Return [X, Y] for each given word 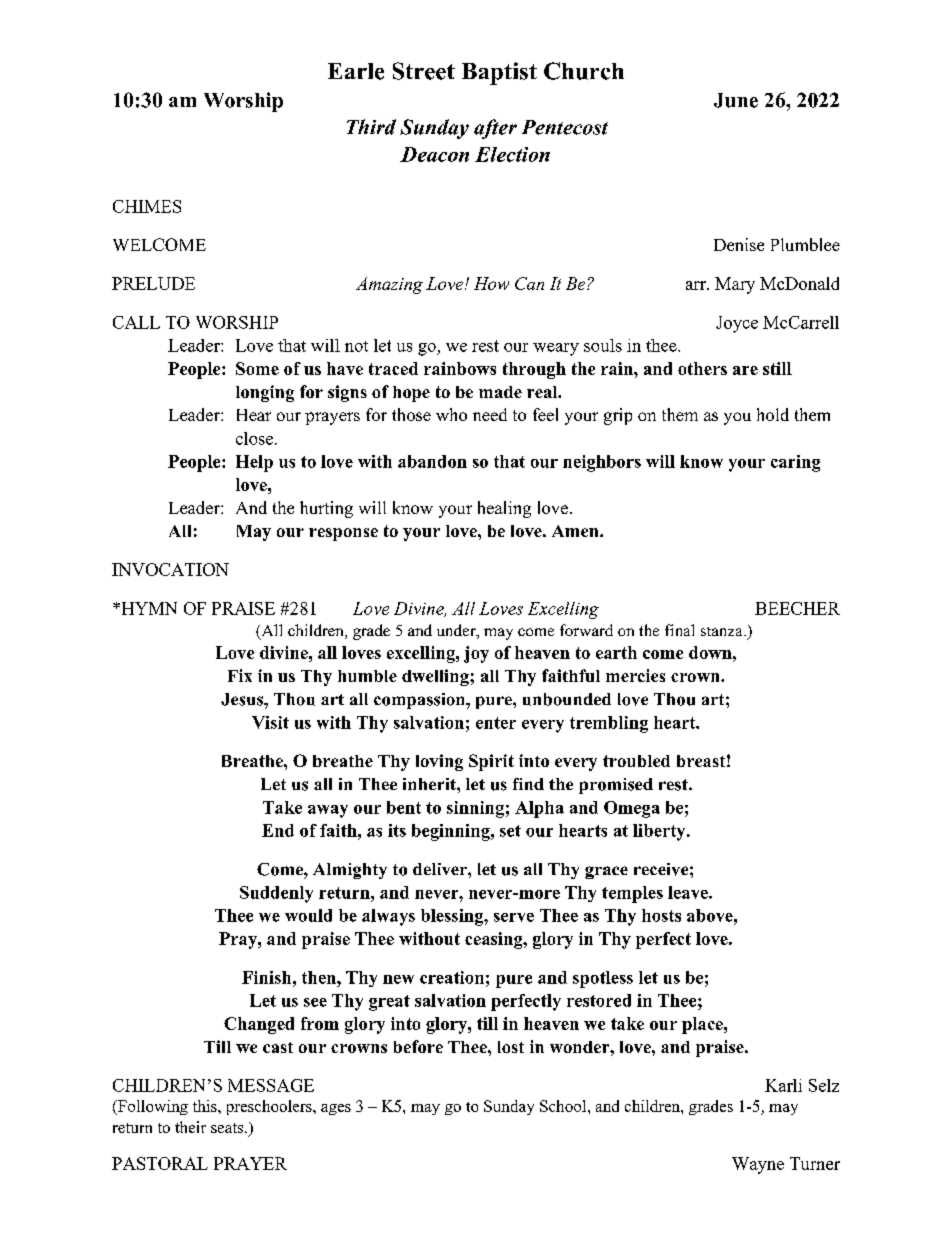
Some [257, 368]
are [745, 370]
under [457, 631]
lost [511, 1047]
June [736, 100]
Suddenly [276, 894]
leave [689, 892]
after [495, 129]
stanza [723, 631]
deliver [441, 869]
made [500, 392]
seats [228, 1128]
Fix [240, 675]
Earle [356, 71]
